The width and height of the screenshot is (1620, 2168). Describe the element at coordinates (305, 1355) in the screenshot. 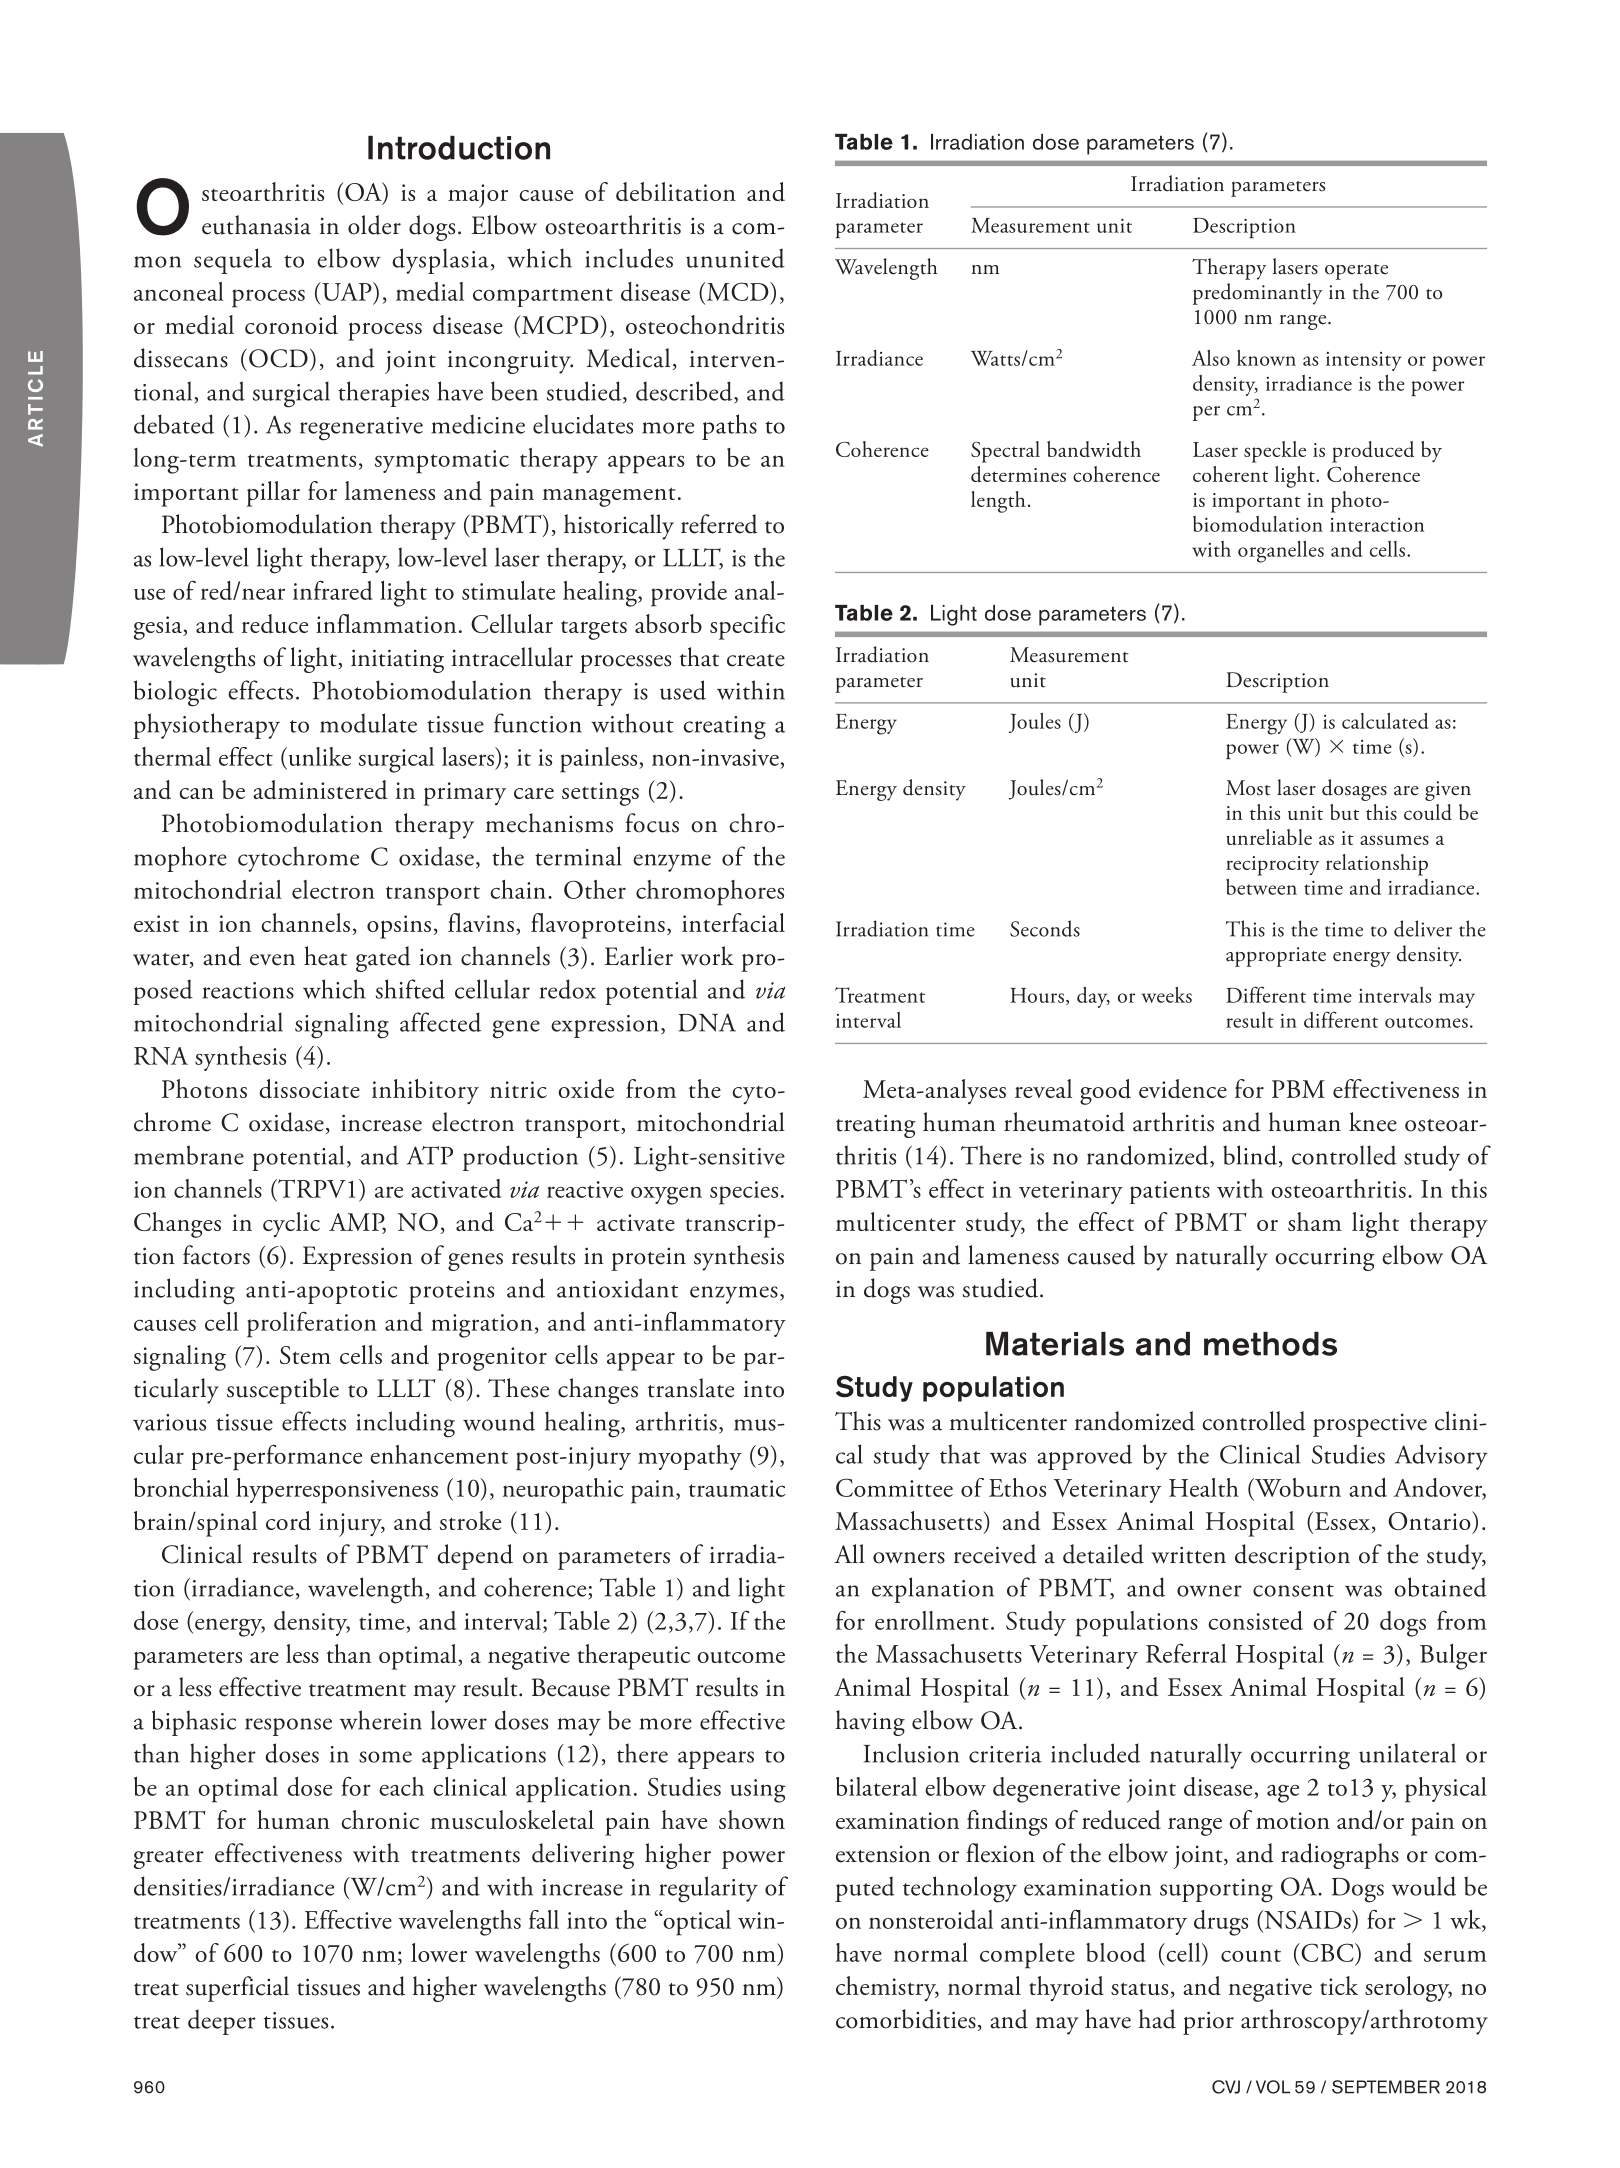

I see `Stem` at that location.
